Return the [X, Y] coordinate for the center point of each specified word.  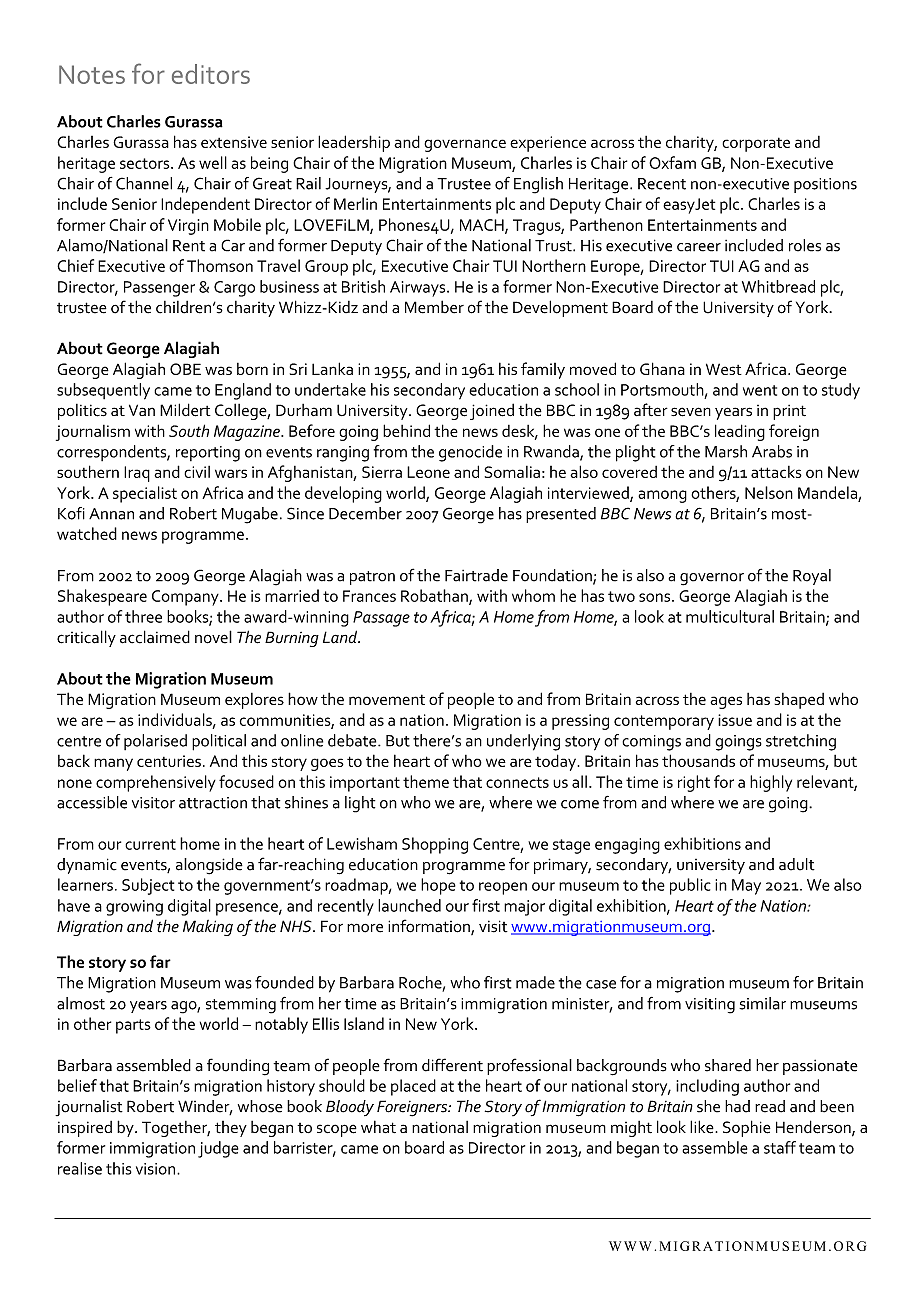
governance [465, 145]
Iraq [137, 474]
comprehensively [156, 783]
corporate [756, 144]
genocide [470, 453]
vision [155, 1169]
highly [771, 783]
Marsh [726, 451]
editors [211, 74]
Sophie [747, 1128]
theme [426, 781]
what [378, 1126]
